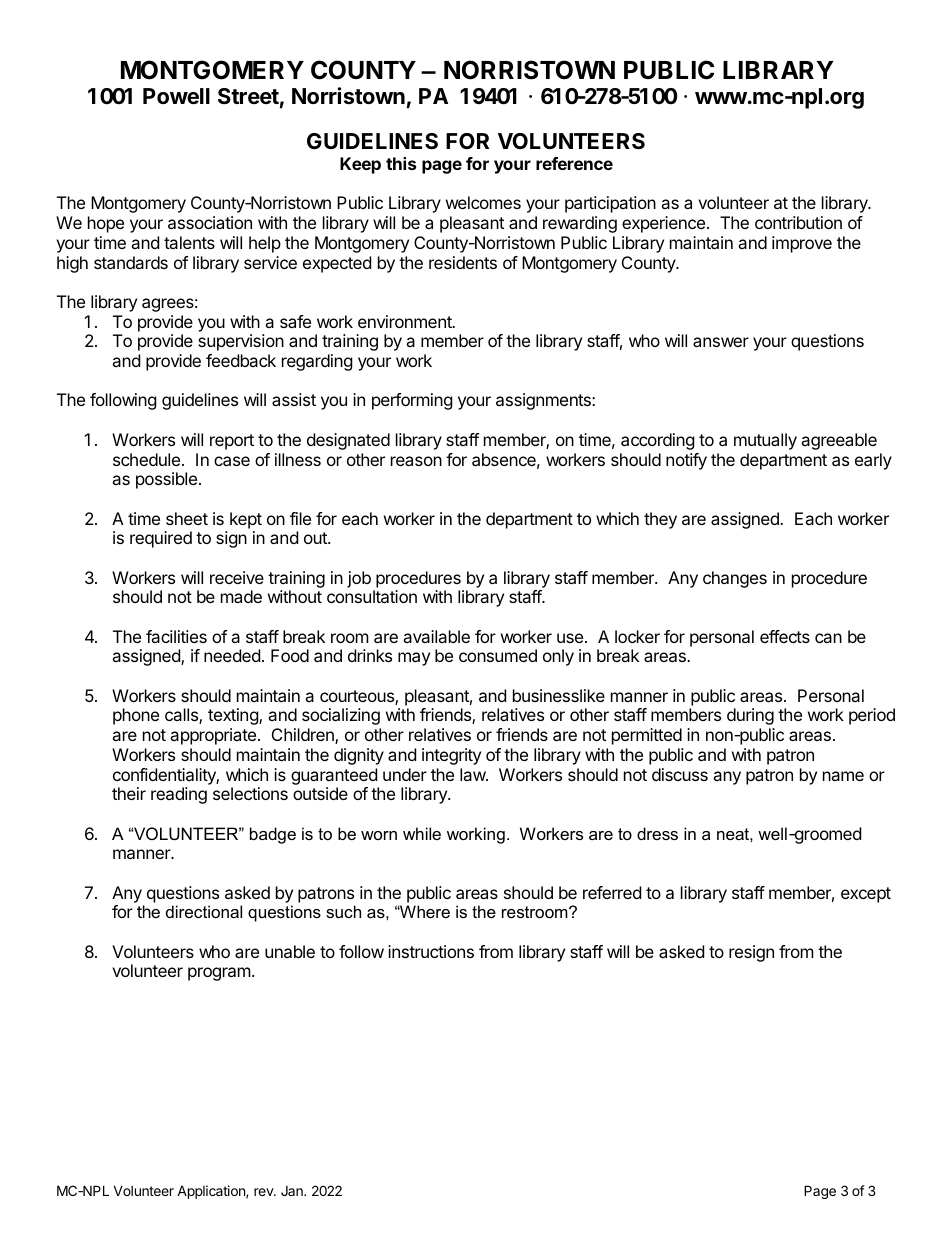  What do you see at coordinates (785, 636) in the screenshot?
I see `effects` at bounding box center [785, 636].
